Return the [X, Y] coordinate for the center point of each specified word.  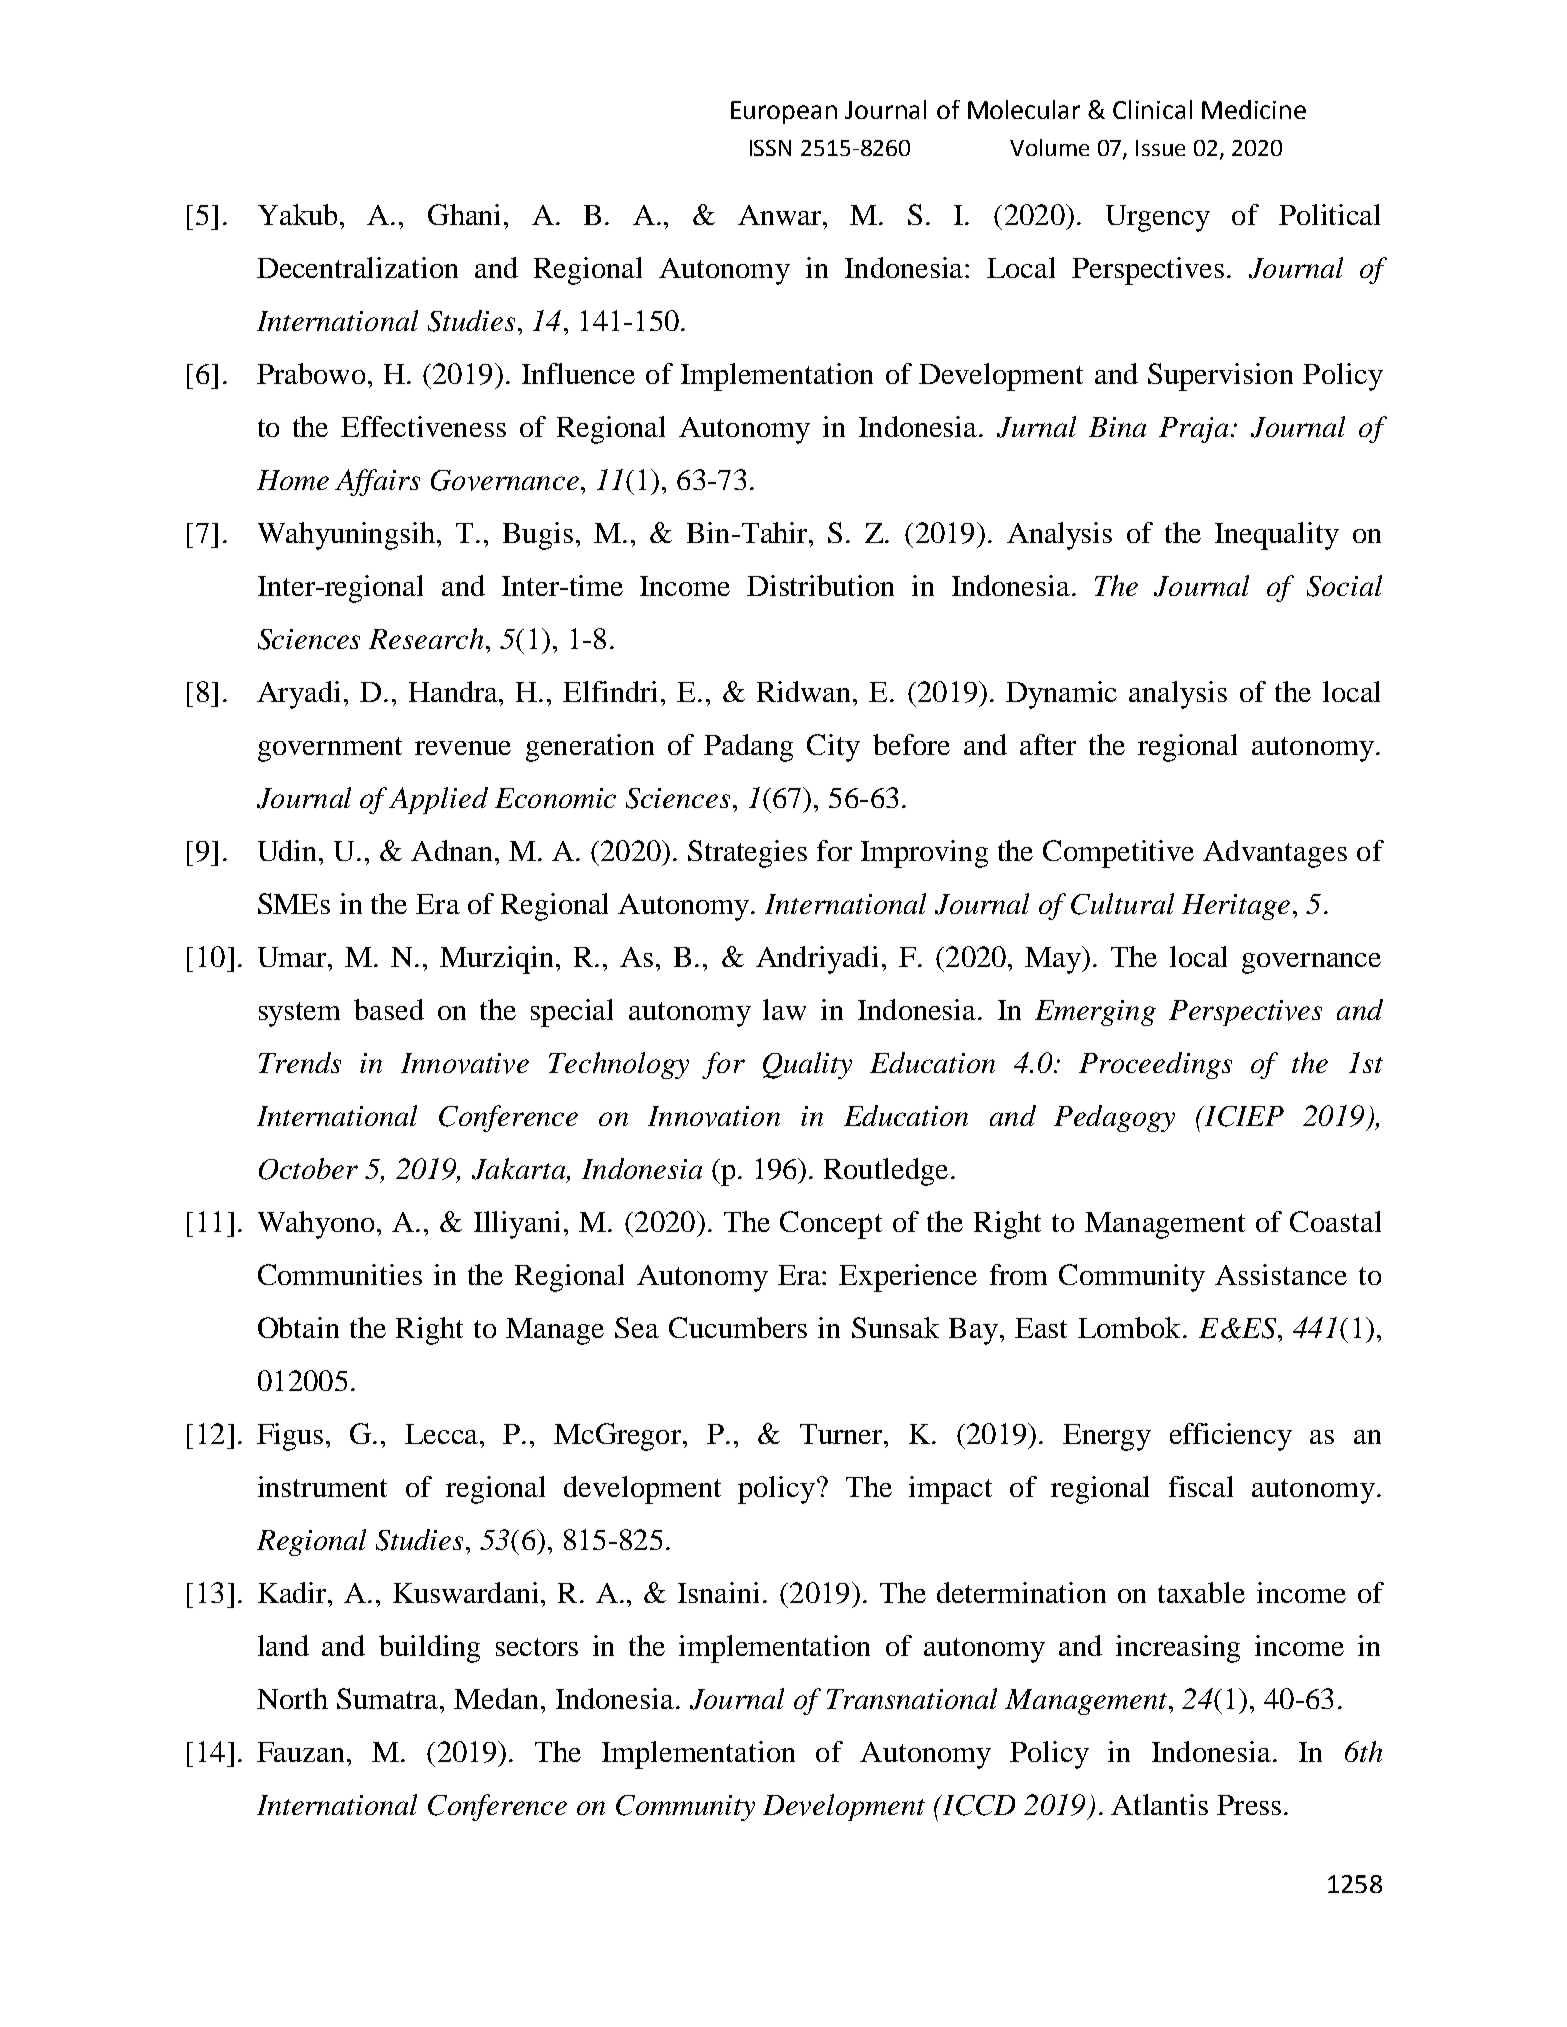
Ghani [464, 214]
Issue [1160, 148]
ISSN [770, 148]
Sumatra [389, 1698]
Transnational [912, 1698]
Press [1249, 1805]
